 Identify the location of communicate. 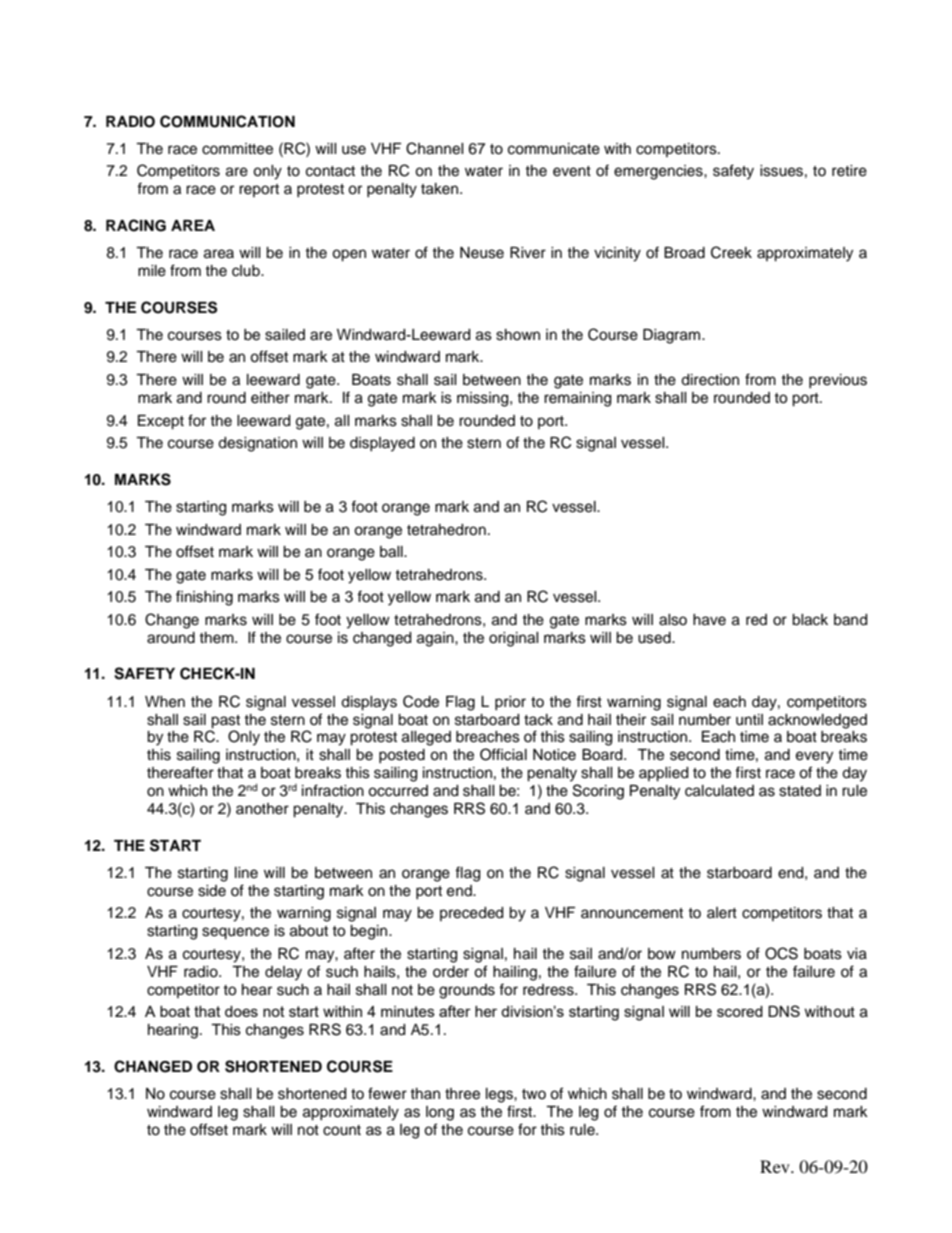
(554, 149).
